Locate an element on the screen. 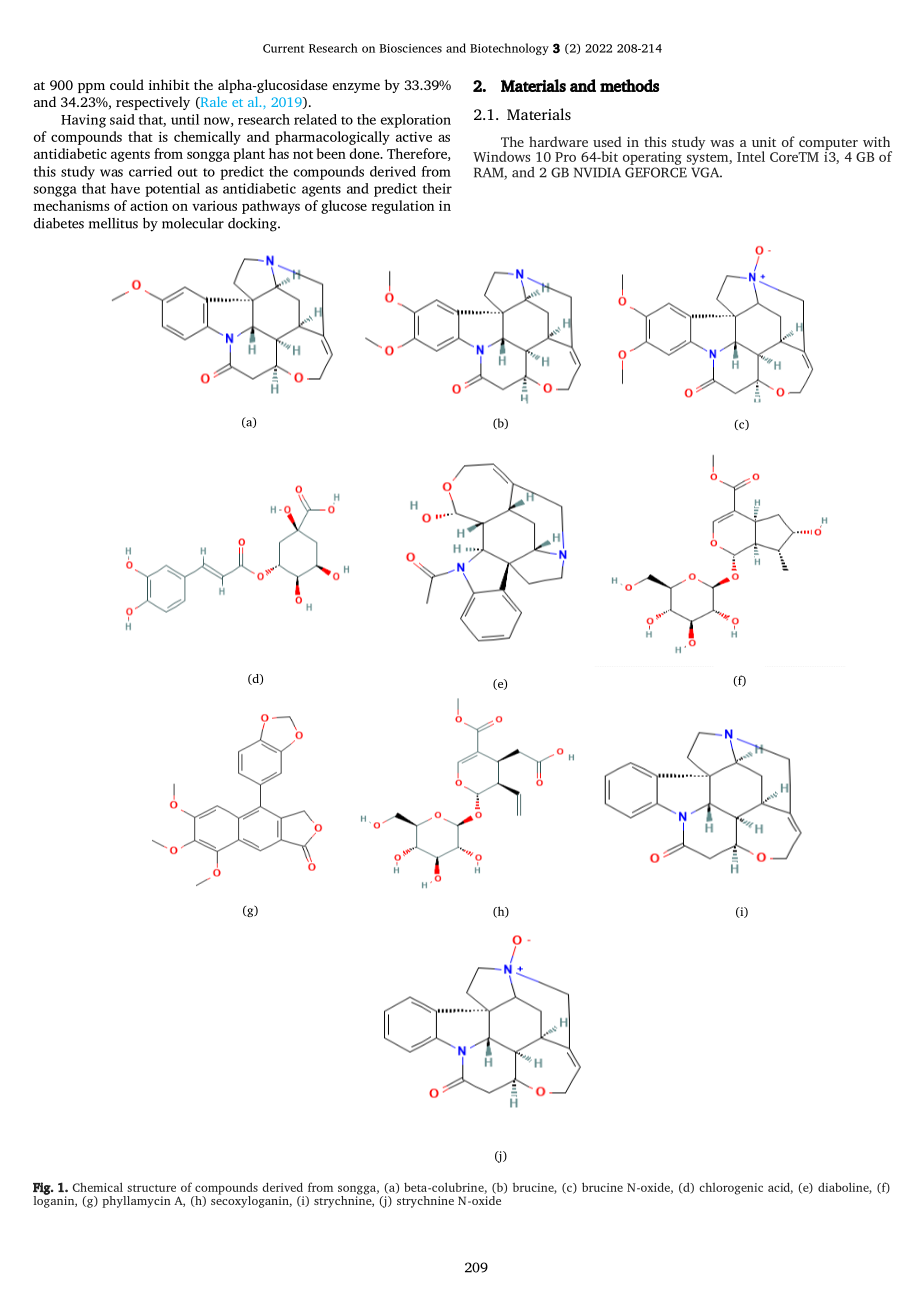 This screenshot has width=924, height=1308. VGA is located at coordinates (706, 172).
